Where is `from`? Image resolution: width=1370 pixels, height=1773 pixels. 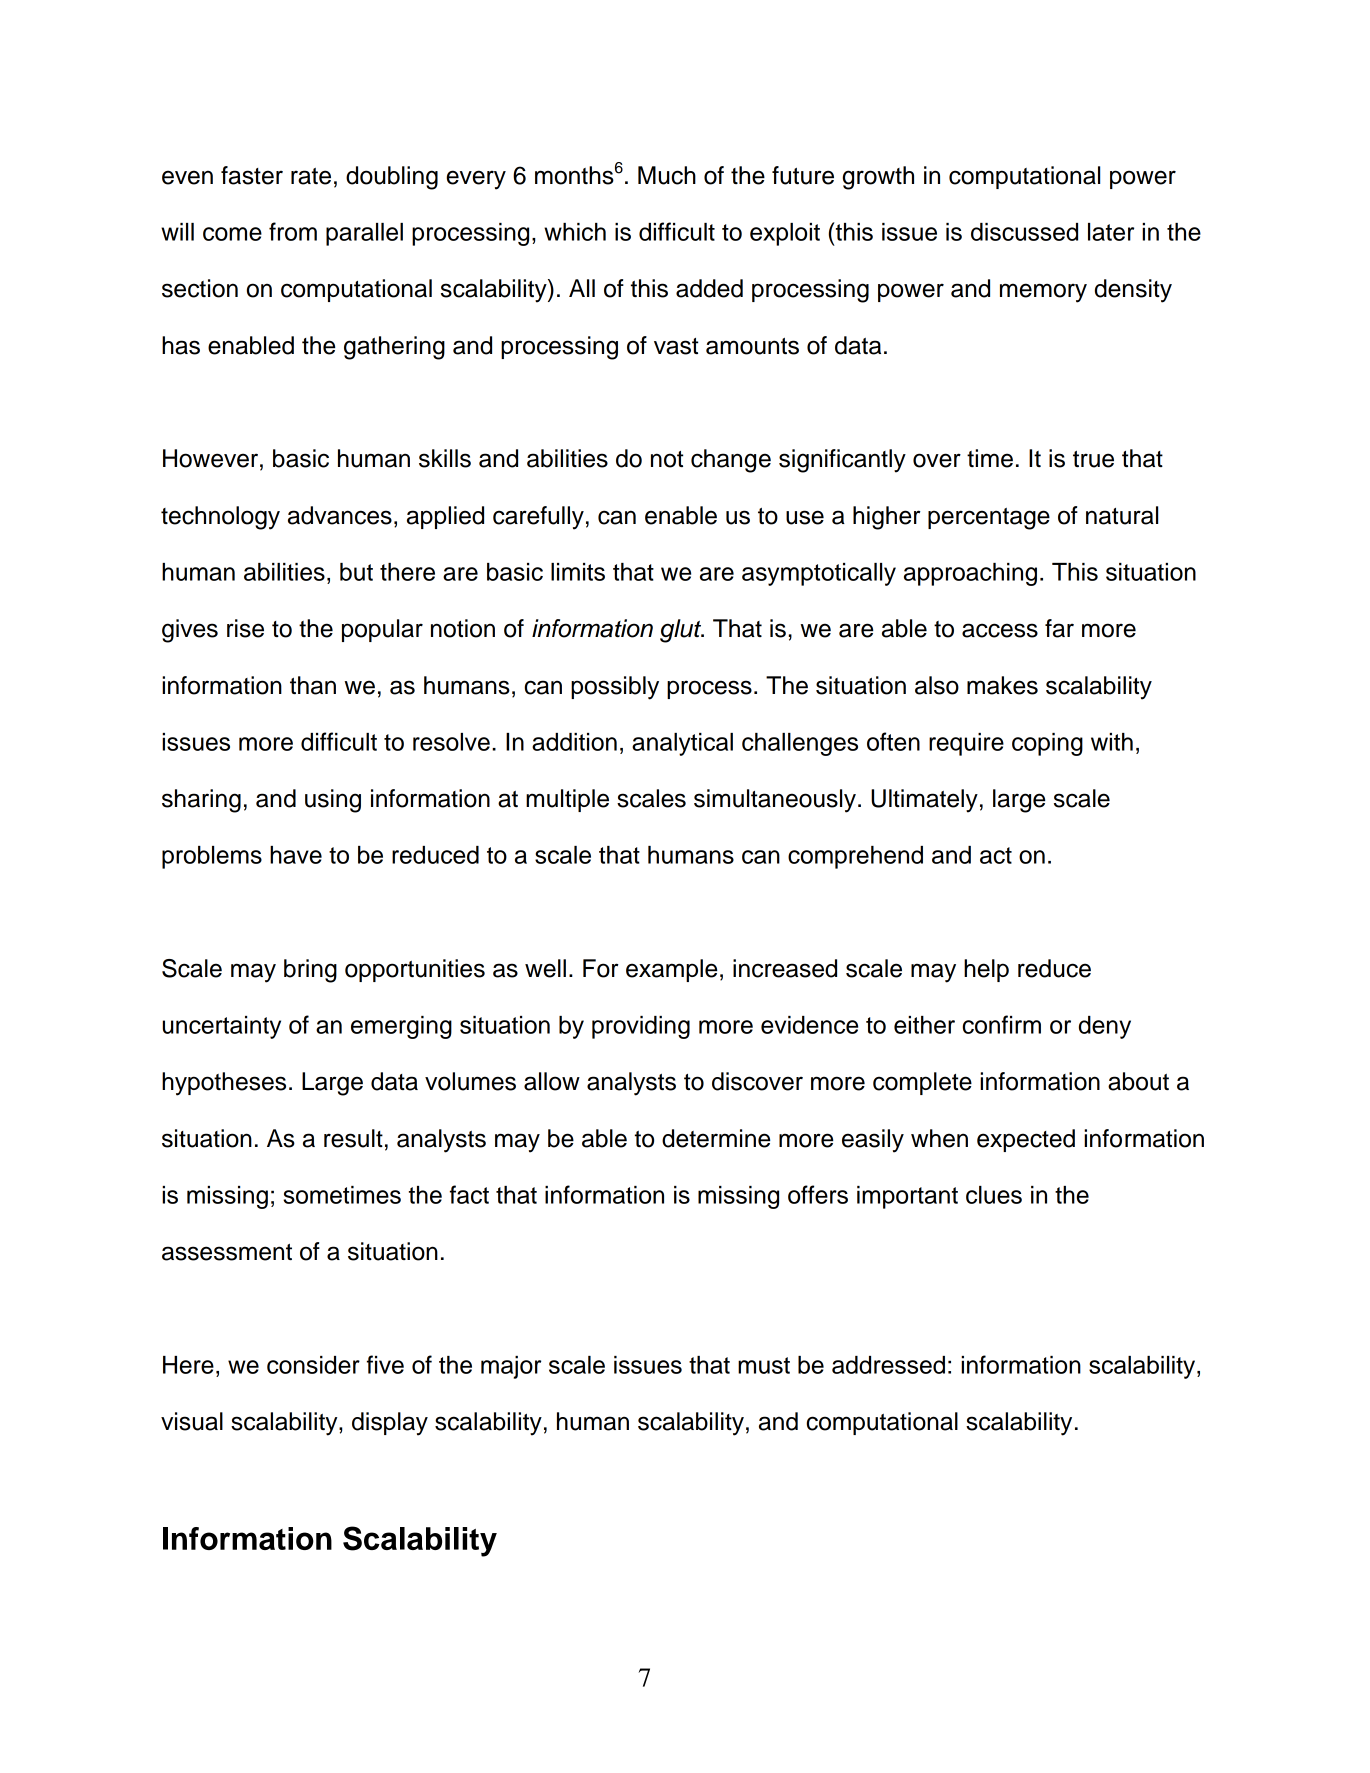
from is located at coordinates (293, 231).
